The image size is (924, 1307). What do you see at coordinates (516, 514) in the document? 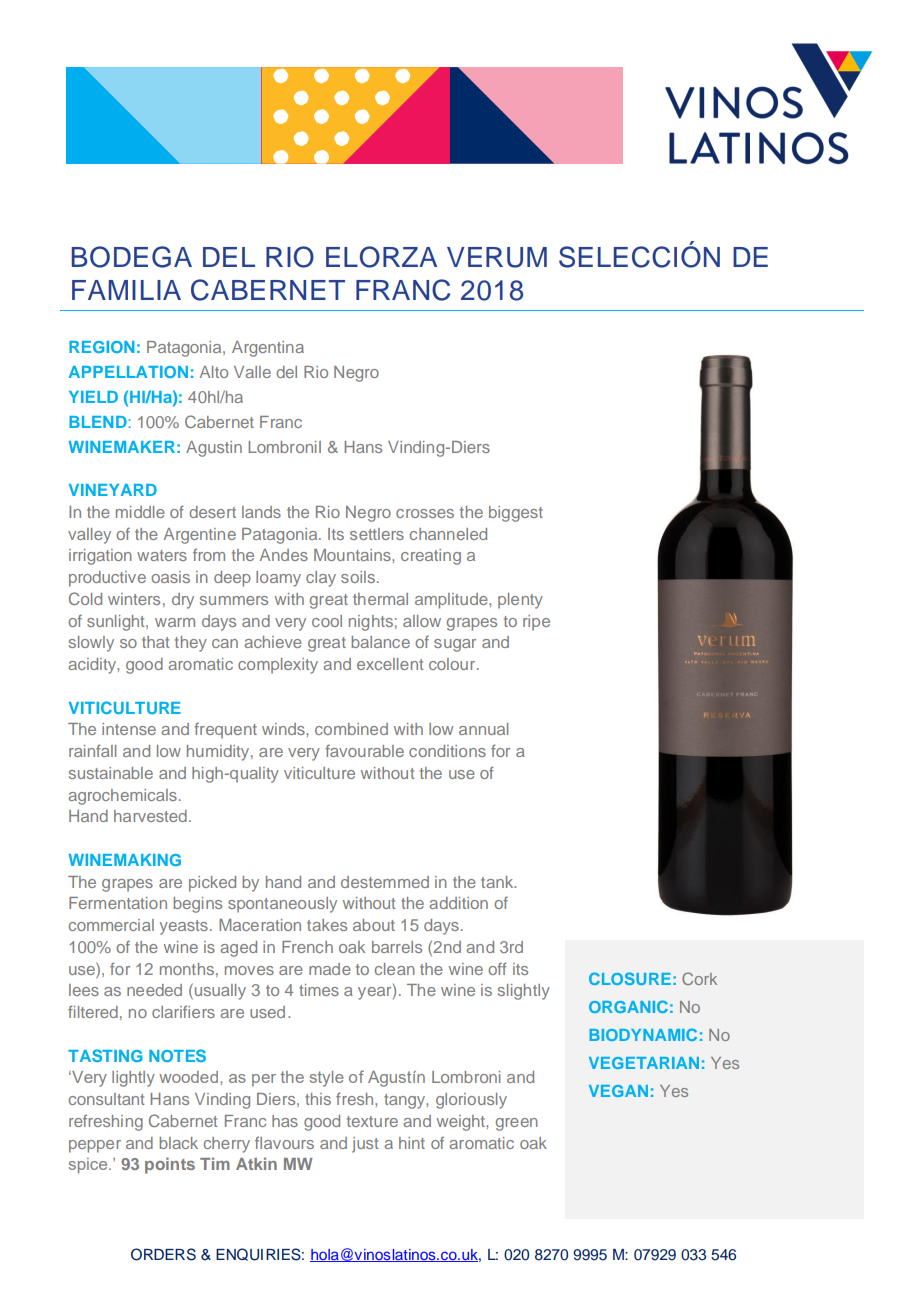
I see `biggest` at bounding box center [516, 514].
